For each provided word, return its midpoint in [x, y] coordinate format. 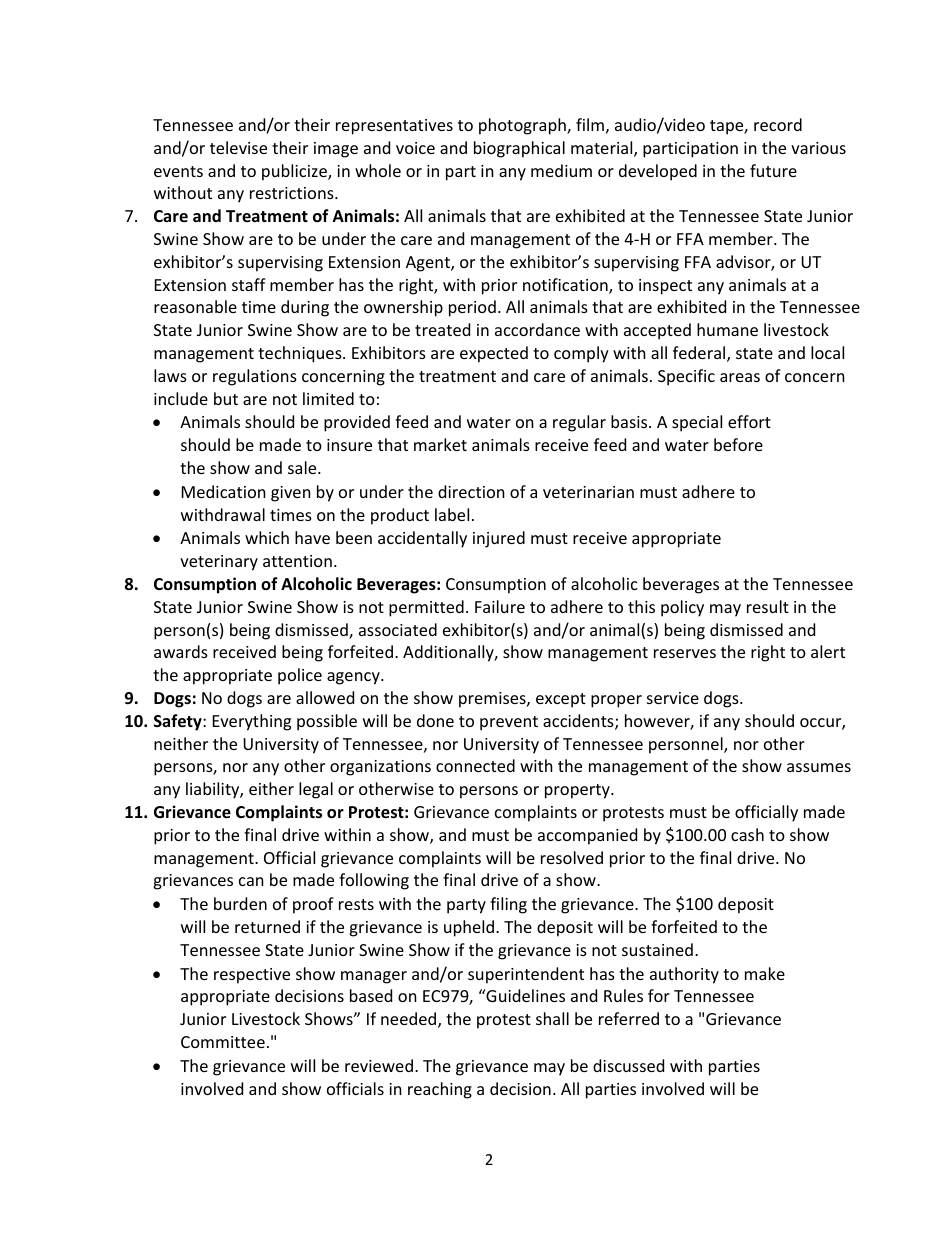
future [773, 170]
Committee [223, 1042]
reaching [440, 1090]
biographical [519, 149]
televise [238, 147]
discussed [628, 1065]
